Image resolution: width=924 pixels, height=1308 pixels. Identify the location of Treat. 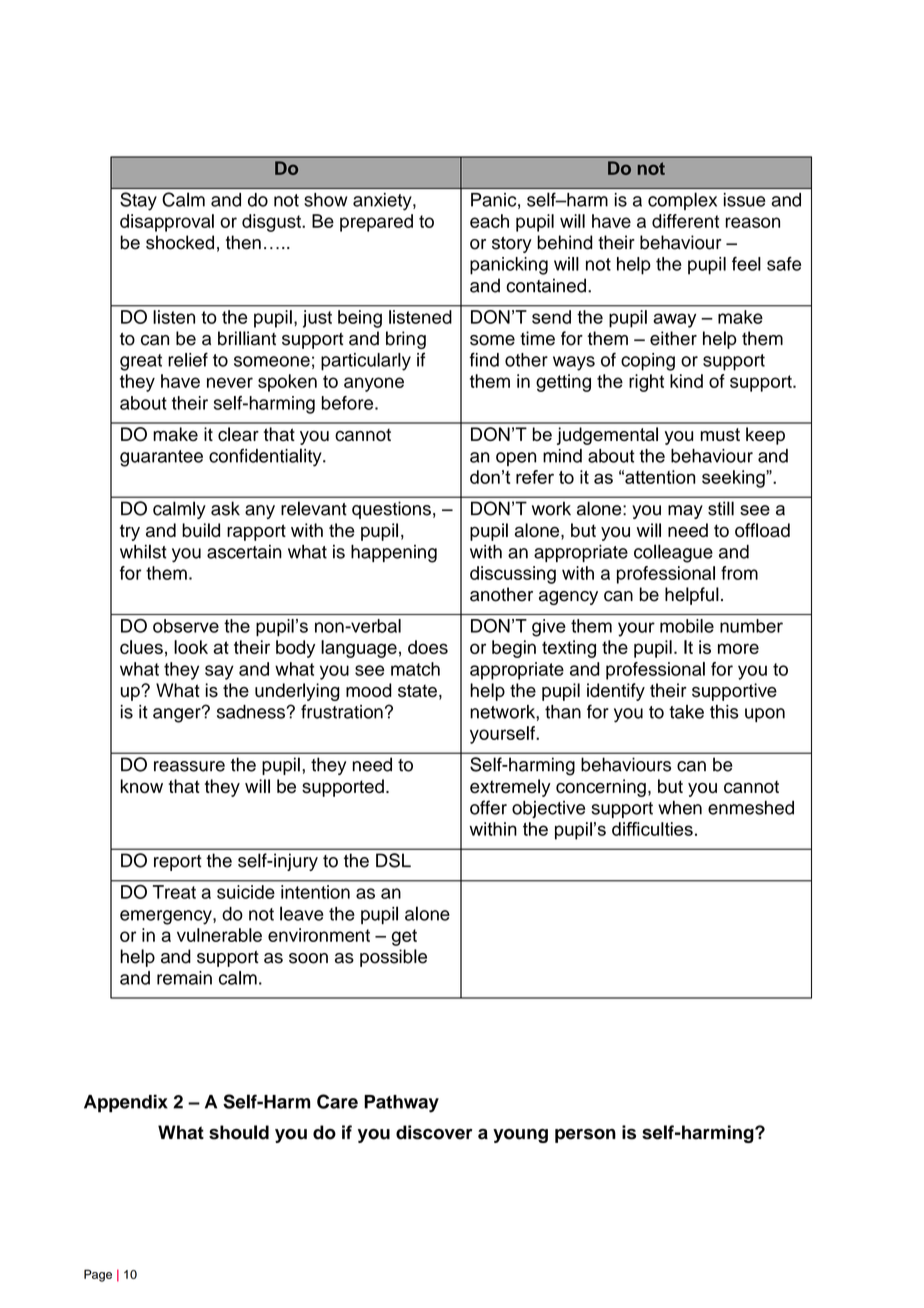
(174, 892).
